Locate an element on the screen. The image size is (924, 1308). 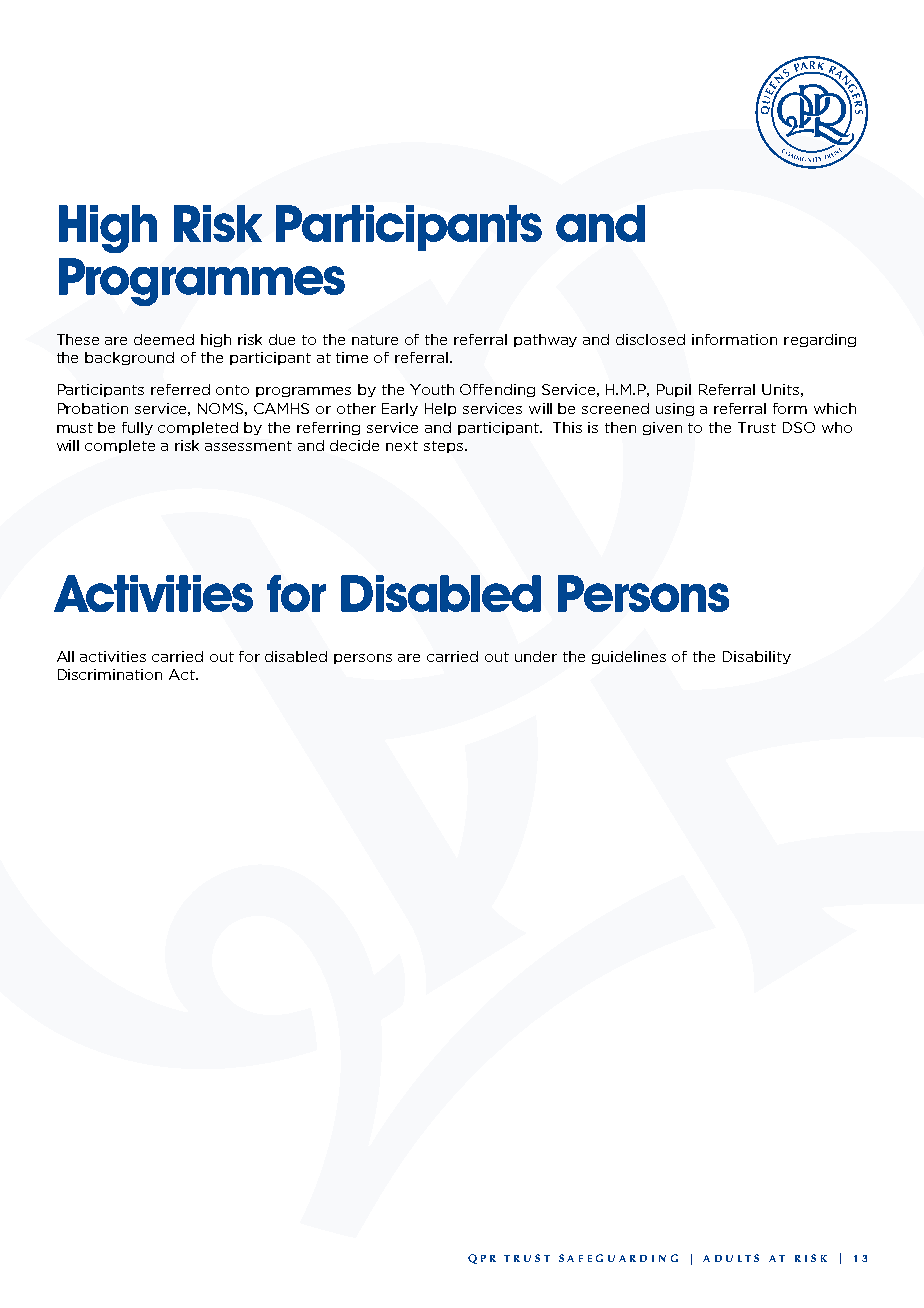
steps is located at coordinates (445, 447).
